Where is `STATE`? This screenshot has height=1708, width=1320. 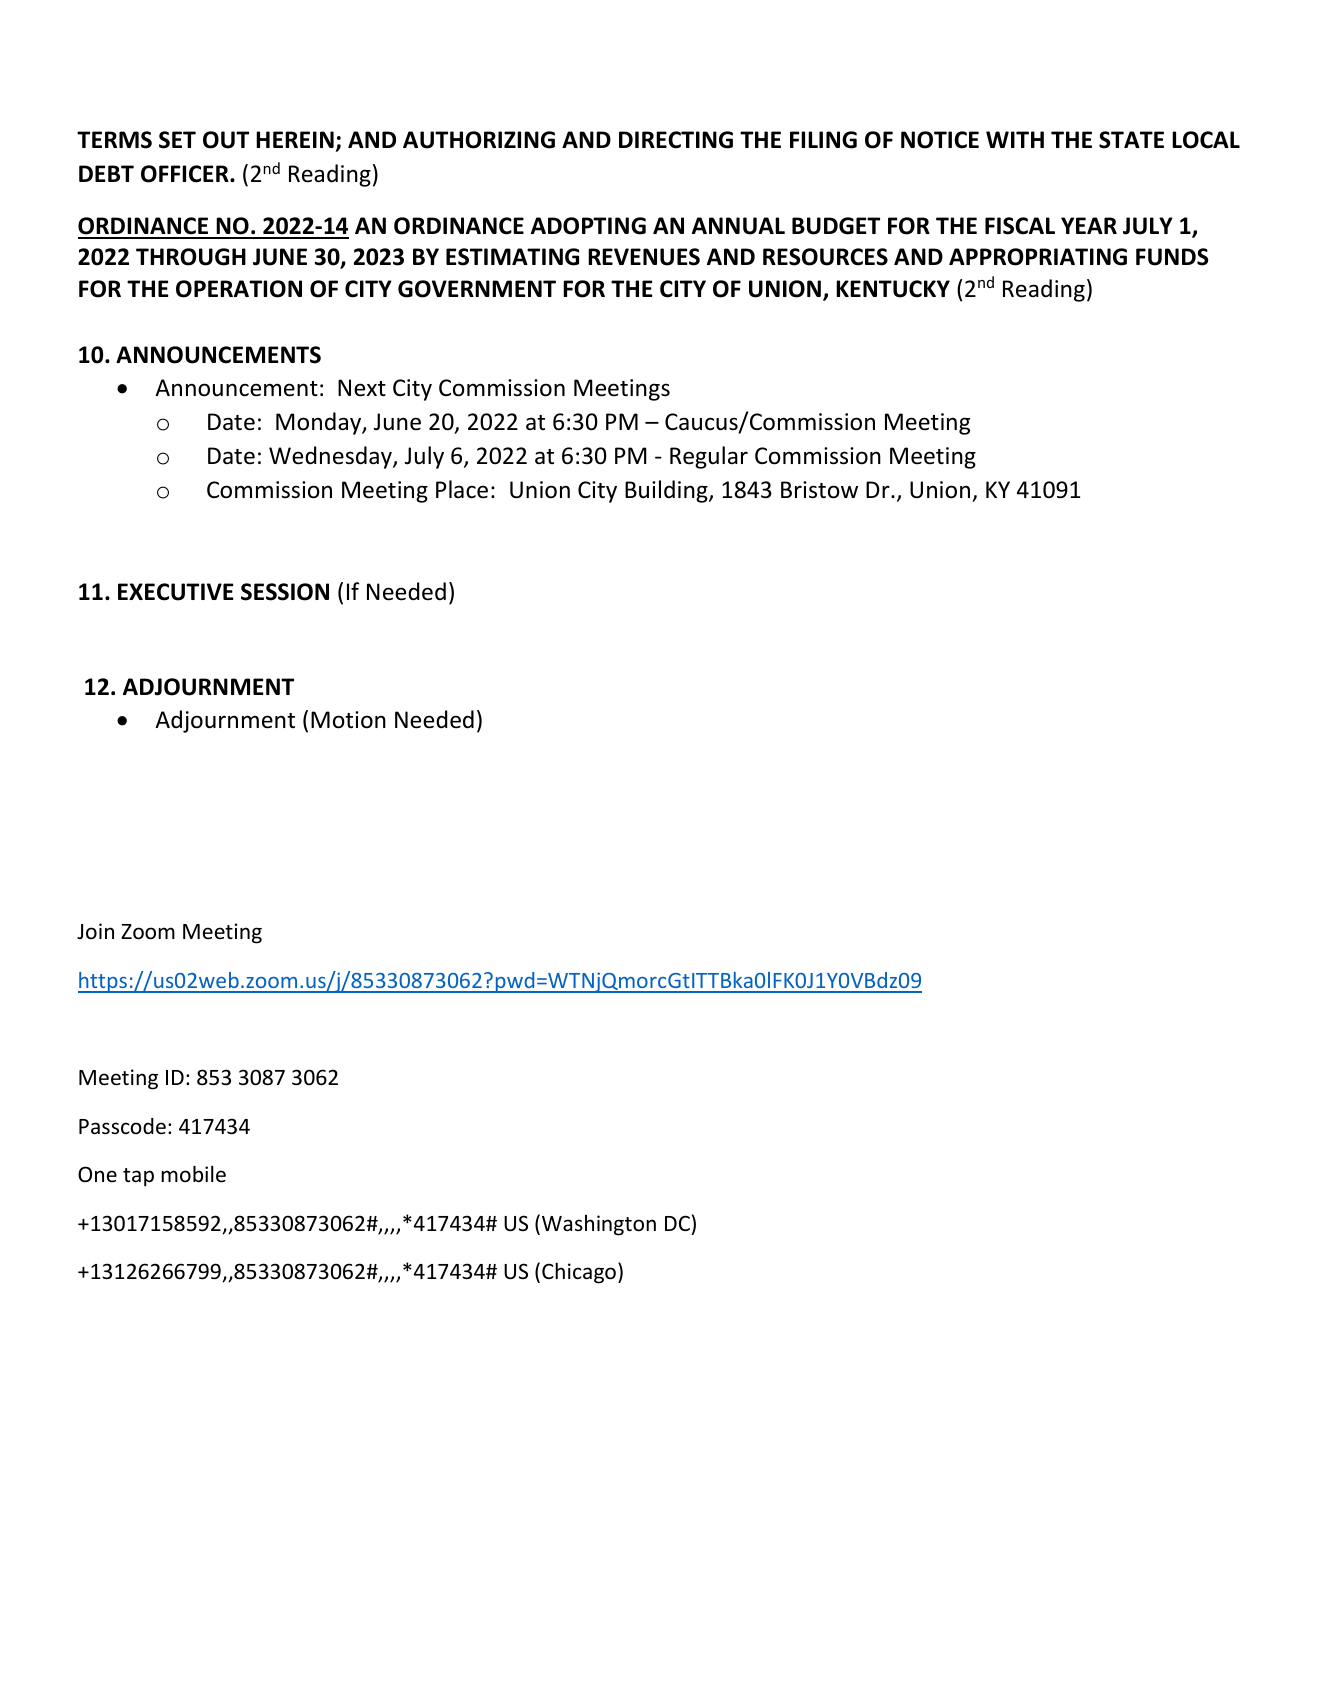 STATE is located at coordinates (1131, 140).
